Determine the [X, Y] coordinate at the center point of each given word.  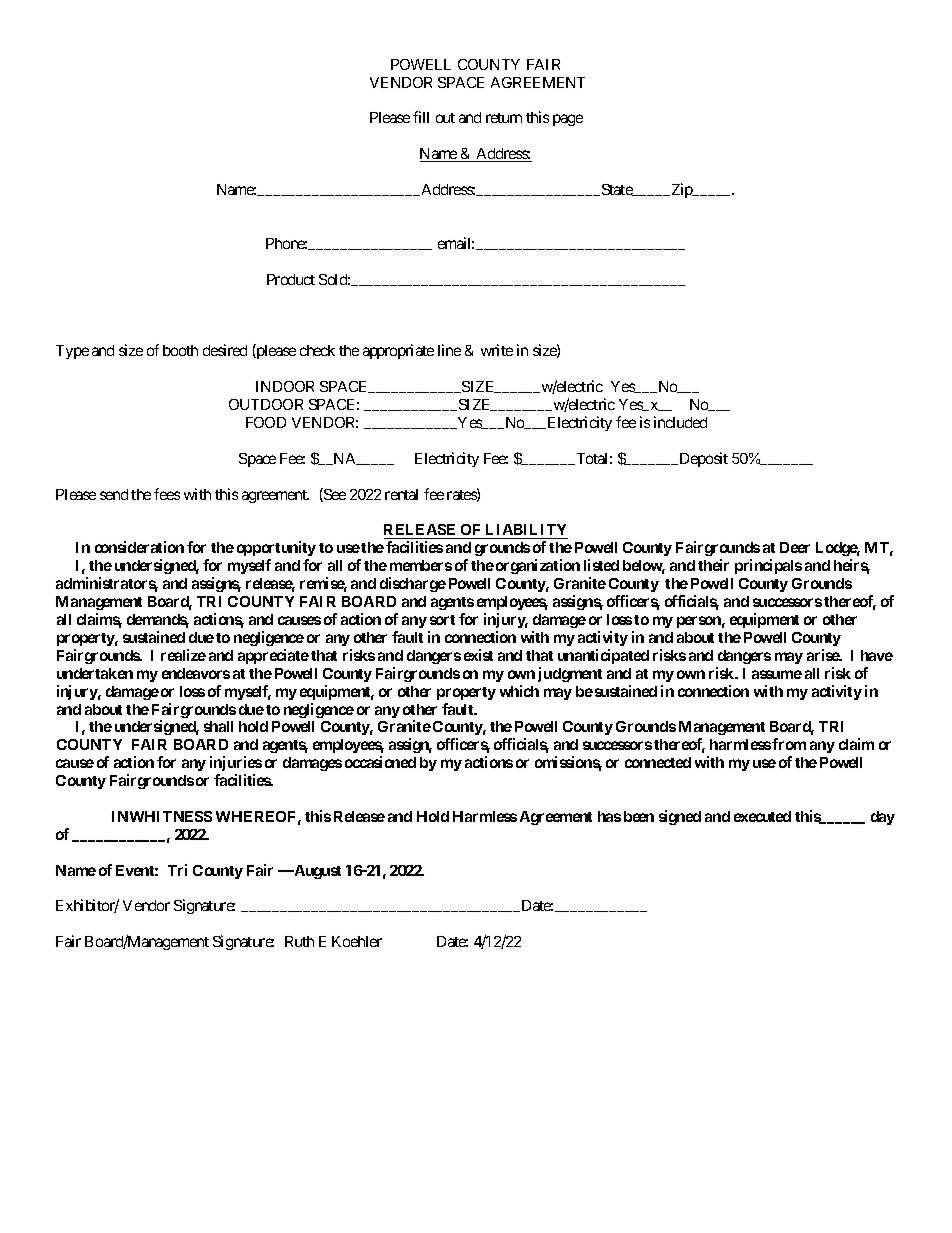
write [497, 350]
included [680, 422]
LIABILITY [526, 529]
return [504, 118]
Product [291, 279]
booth [180, 350]
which [519, 691]
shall [218, 726]
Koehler [357, 941]
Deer [795, 547]
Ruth [299, 941]
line [449, 350]
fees [167, 494]
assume [777, 674]
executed [762, 816]
